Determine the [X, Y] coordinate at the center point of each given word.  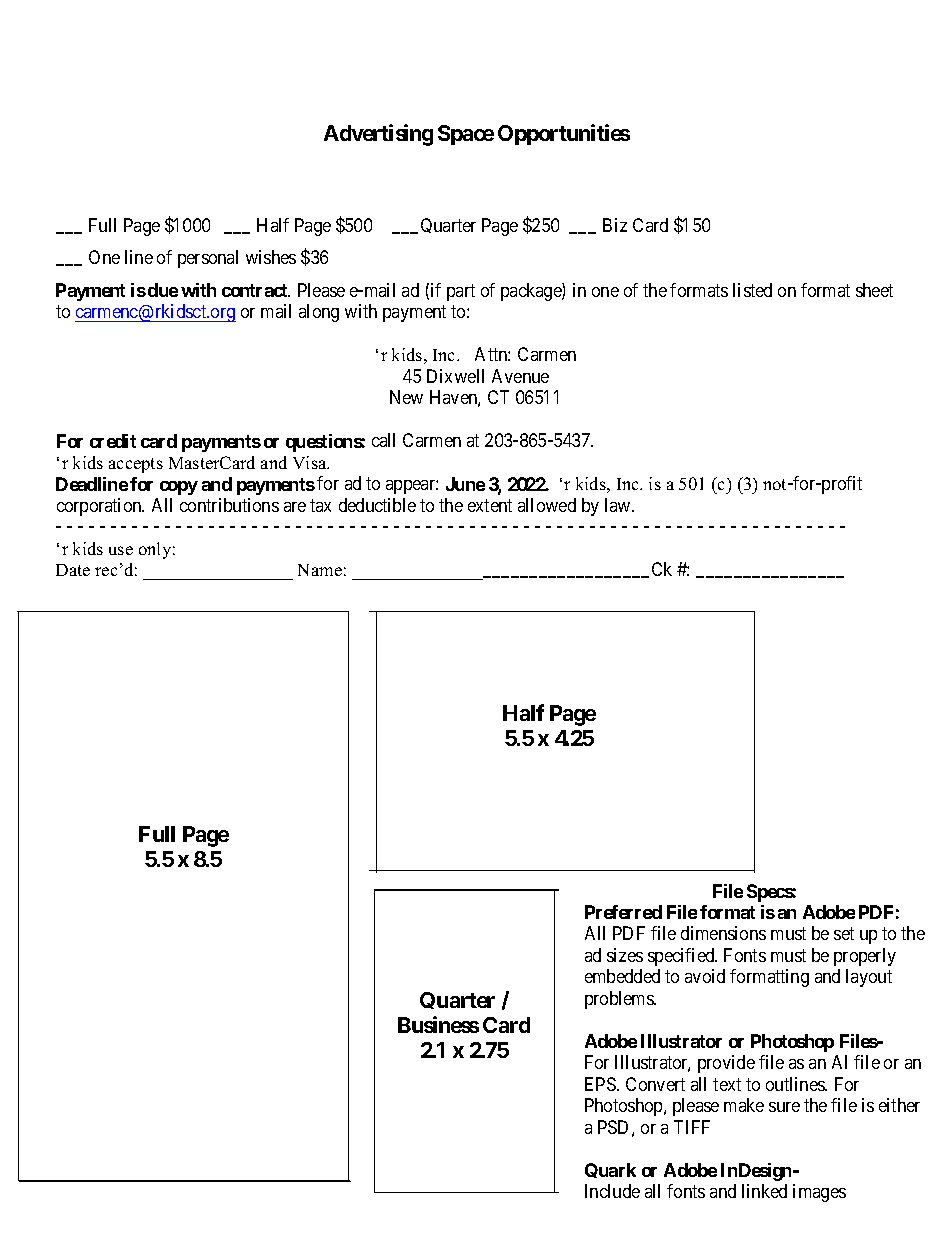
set [844, 933]
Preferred [623, 912]
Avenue [520, 376]
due [163, 290]
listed [752, 290]
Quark [610, 1170]
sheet [874, 290]
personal [208, 259]
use [121, 550]
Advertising [378, 135]
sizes [625, 955]
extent [490, 505]
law [619, 505]
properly [865, 957]
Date [73, 570]
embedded [622, 976]
